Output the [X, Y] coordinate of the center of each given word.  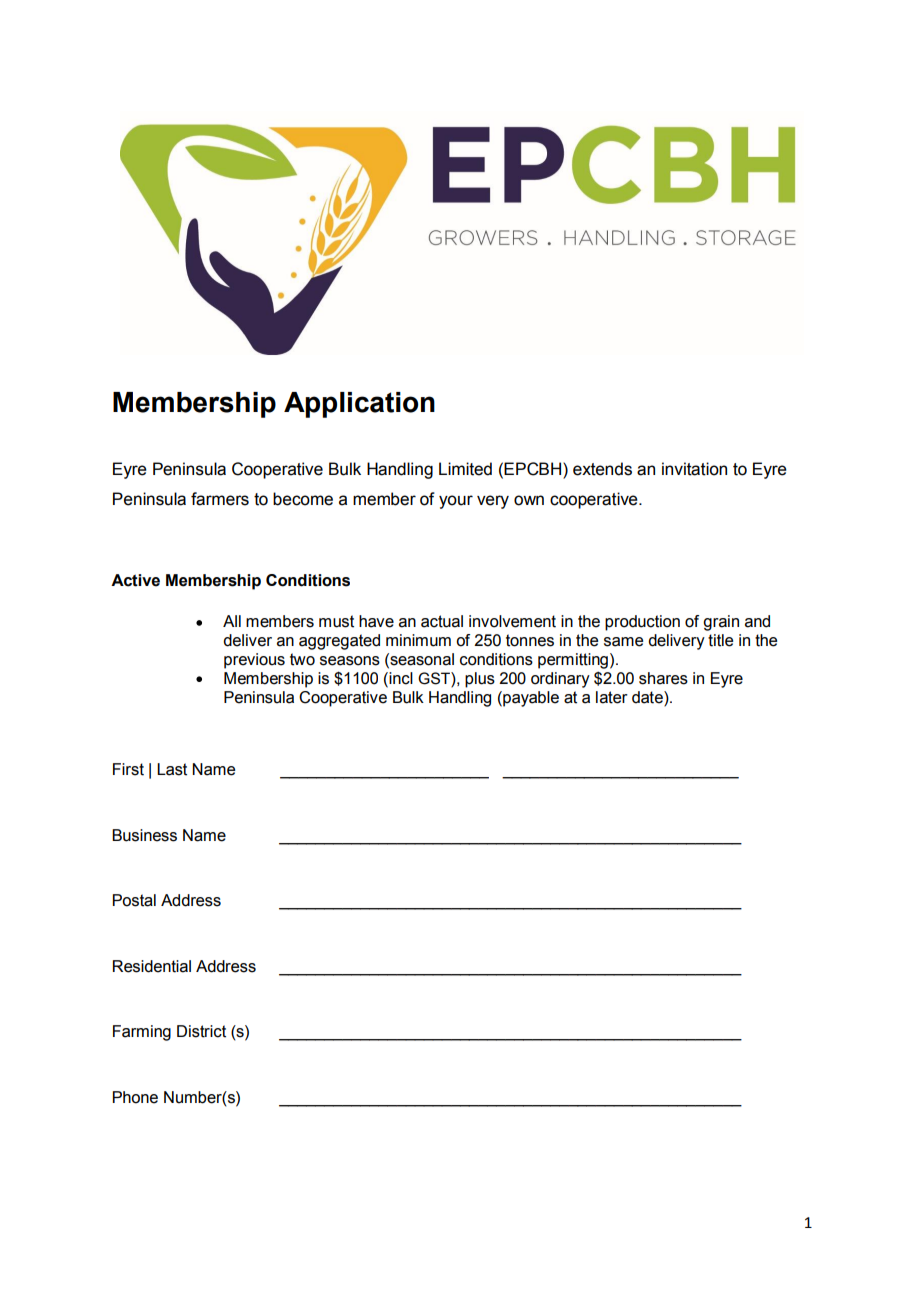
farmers [220, 499]
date [648, 697]
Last [172, 769]
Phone [135, 1097]
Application [359, 405]
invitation [694, 469]
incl [401, 678]
